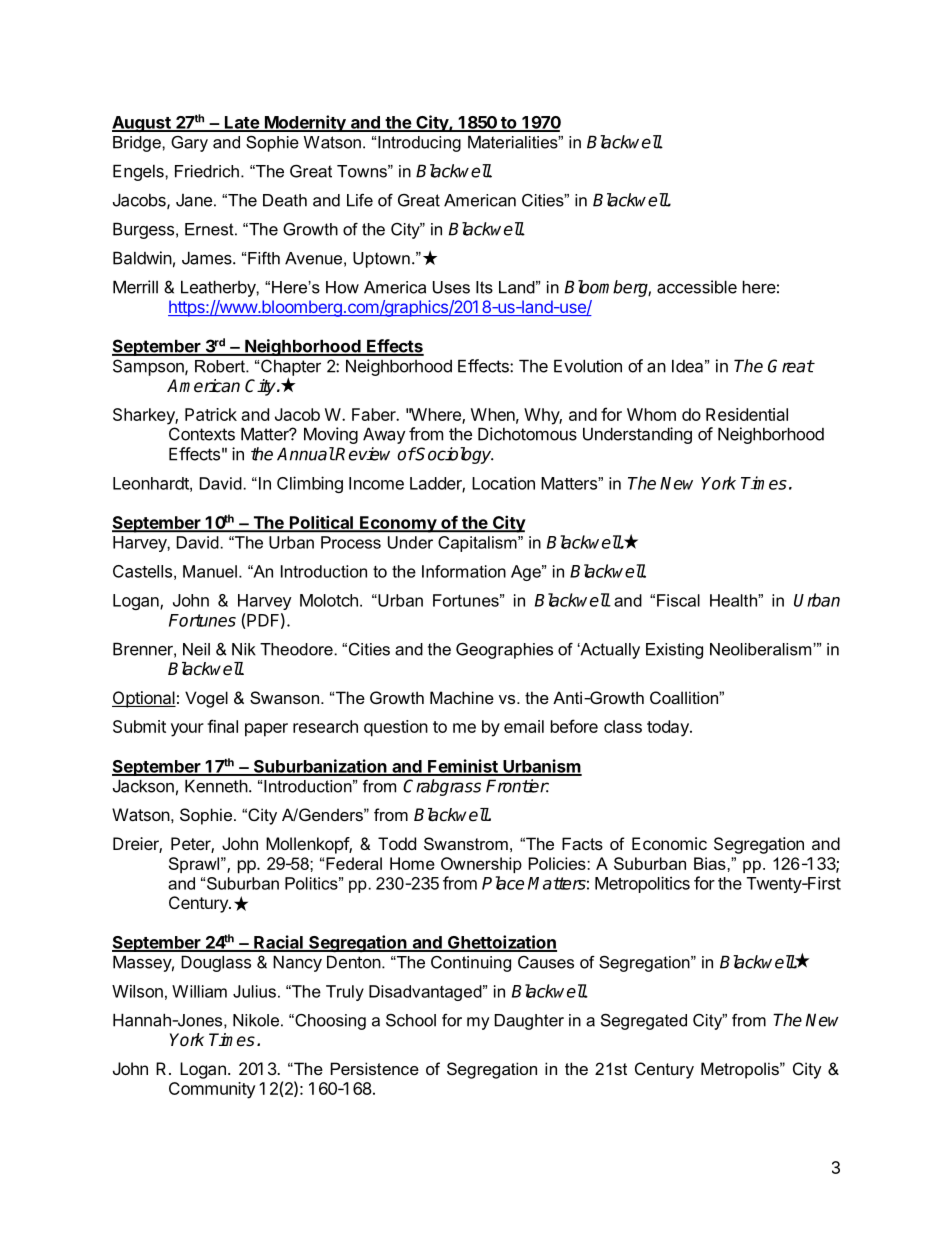 This document has width=952, height=1233. I want to click on Manuel, so click(210, 571).
